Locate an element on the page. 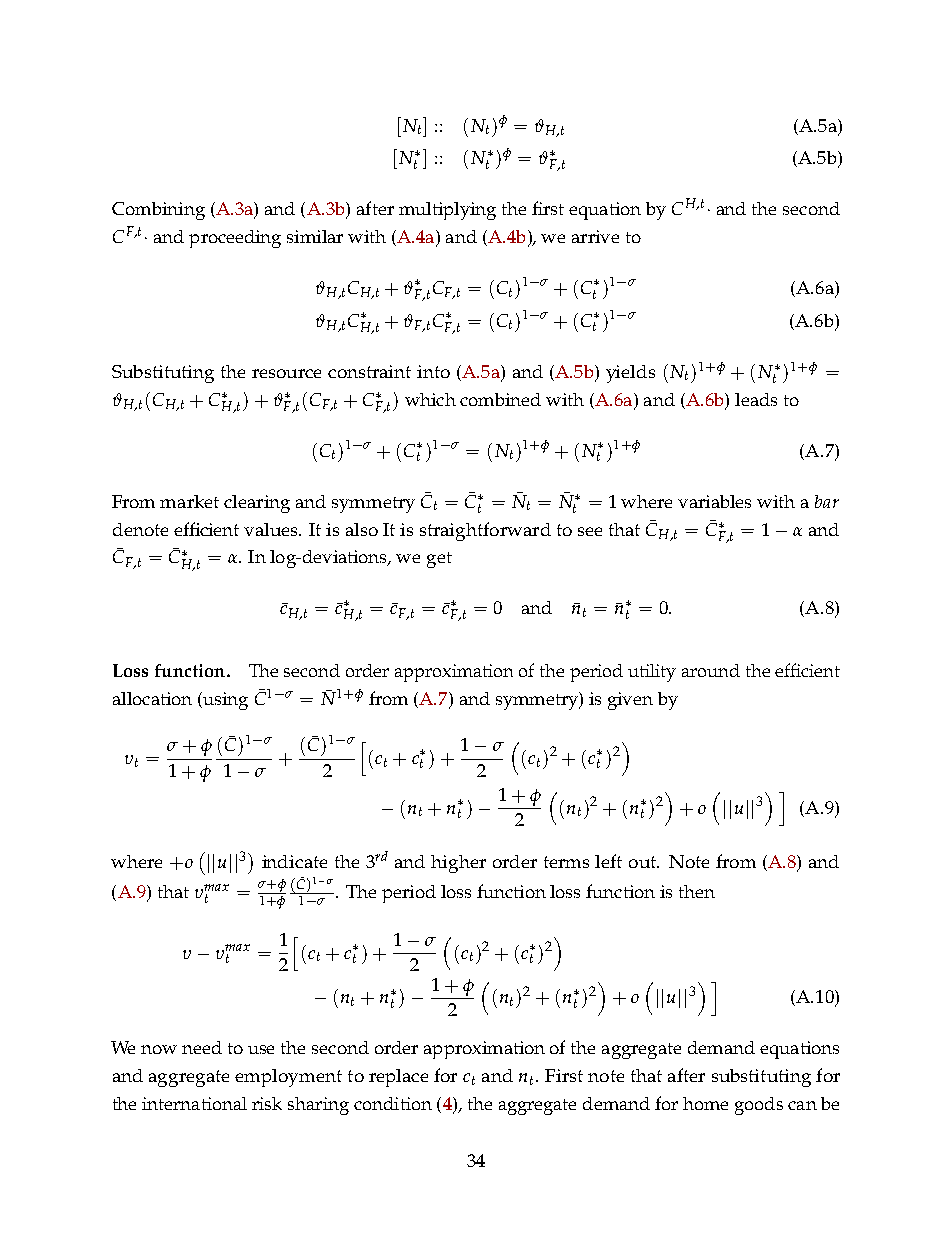 This page has height=1233, width=952. proceeding is located at coordinates (235, 239).
